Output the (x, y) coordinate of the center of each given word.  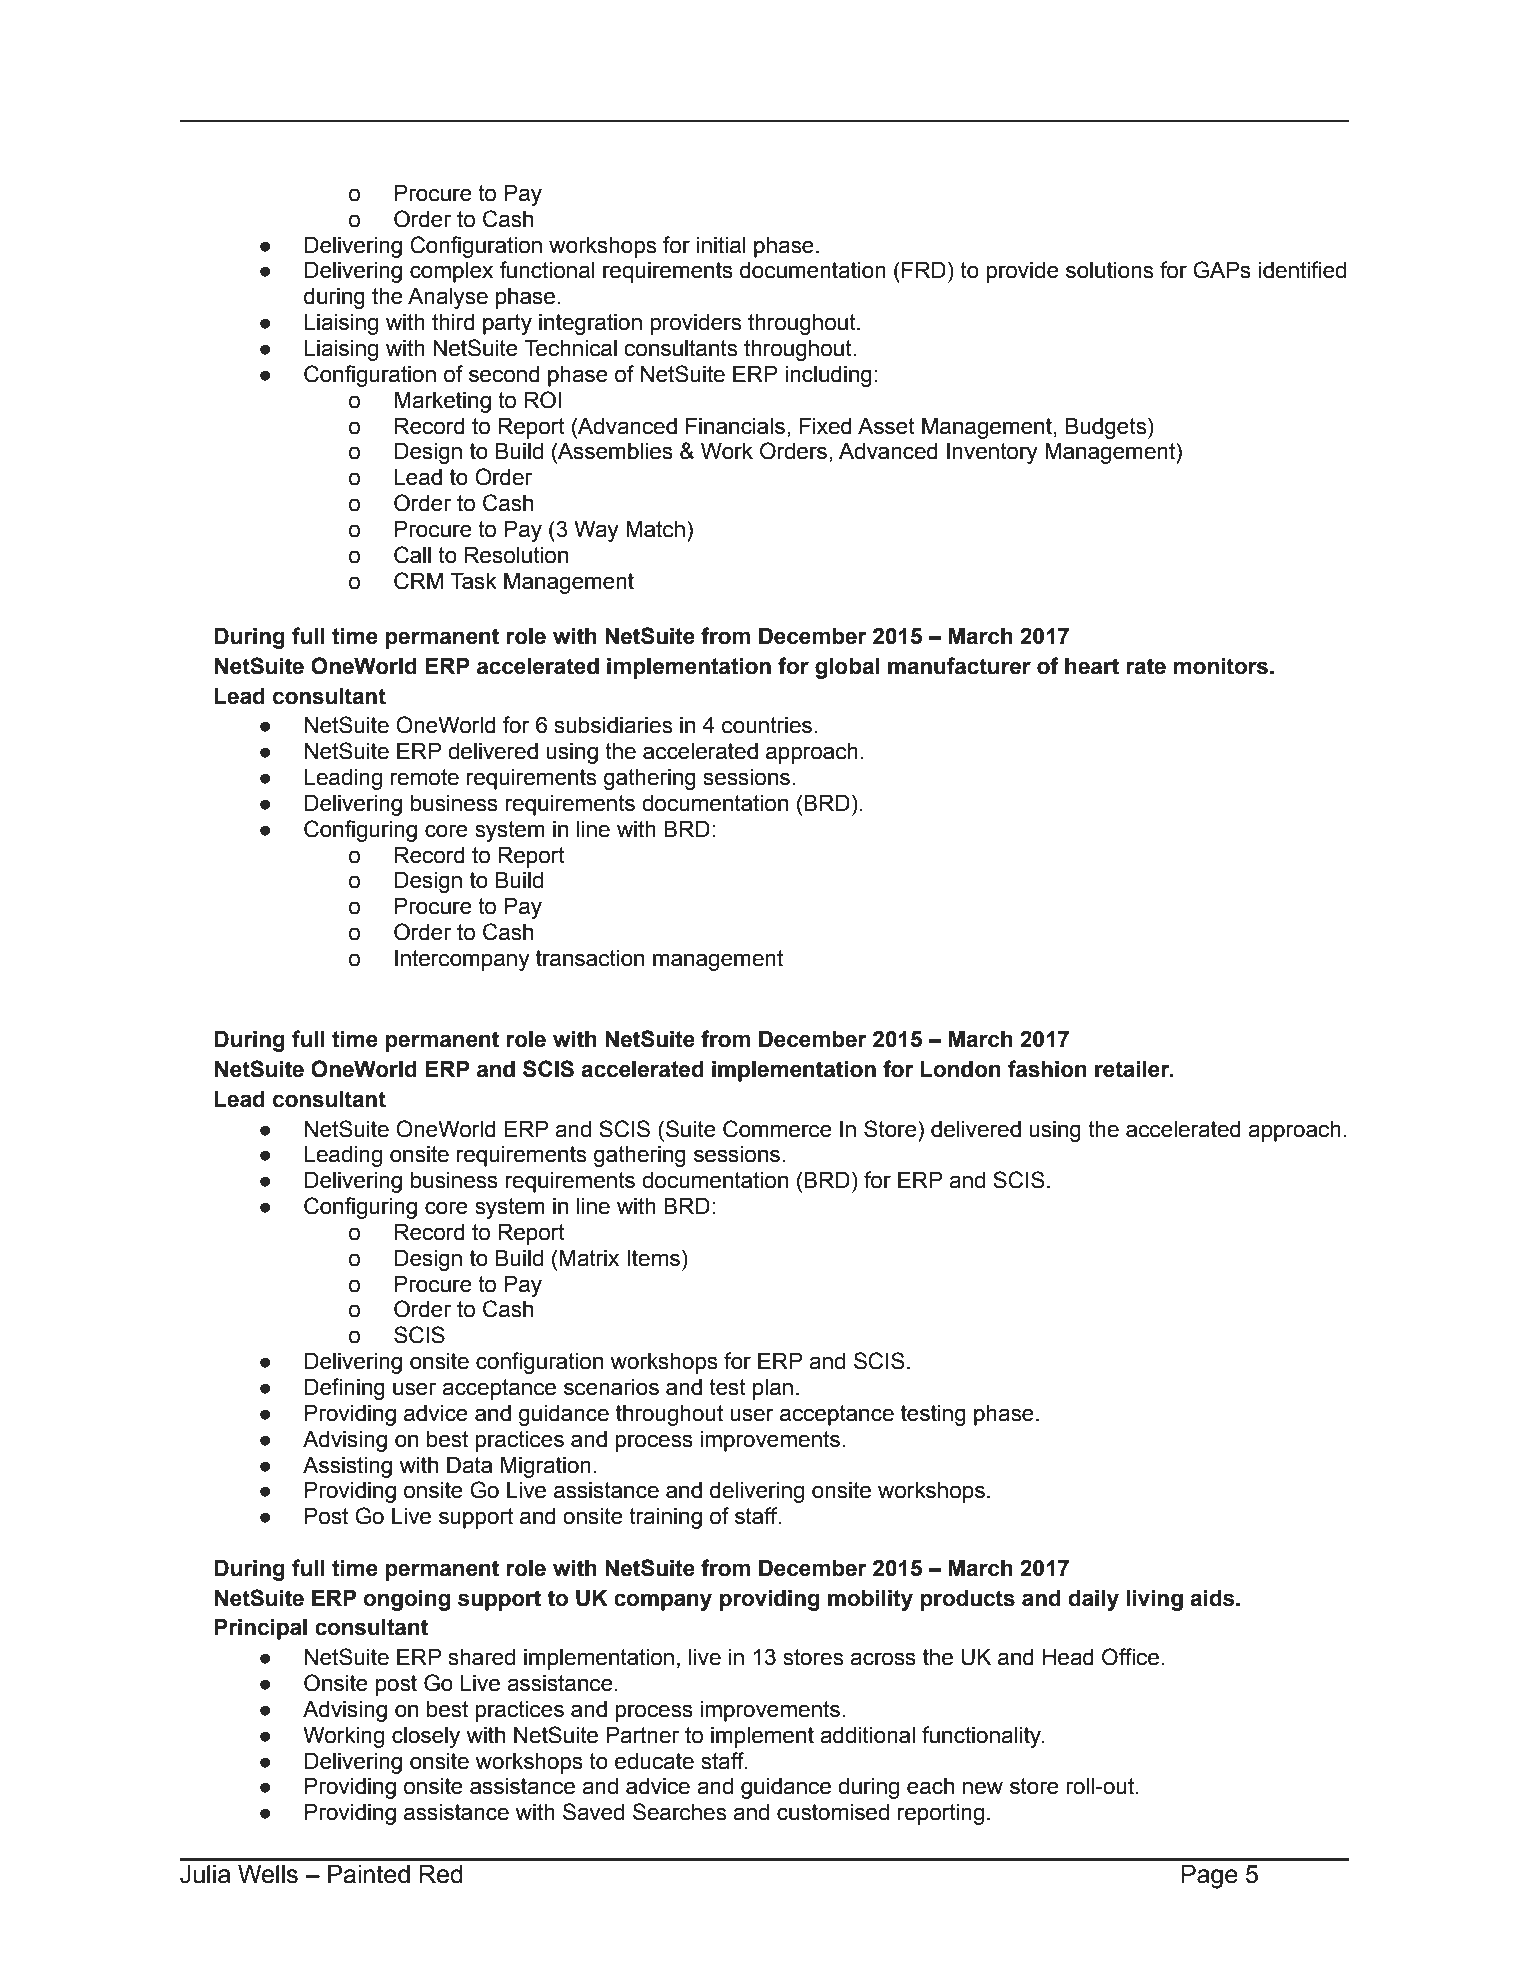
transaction (590, 958)
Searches (679, 1812)
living (1155, 1600)
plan (773, 1389)
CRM (418, 581)
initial (721, 245)
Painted (369, 1874)
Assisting (347, 1467)
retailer (1133, 1069)
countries (767, 725)
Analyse (448, 298)
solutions (1109, 270)
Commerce (777, 1129)
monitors (1221, 666)
